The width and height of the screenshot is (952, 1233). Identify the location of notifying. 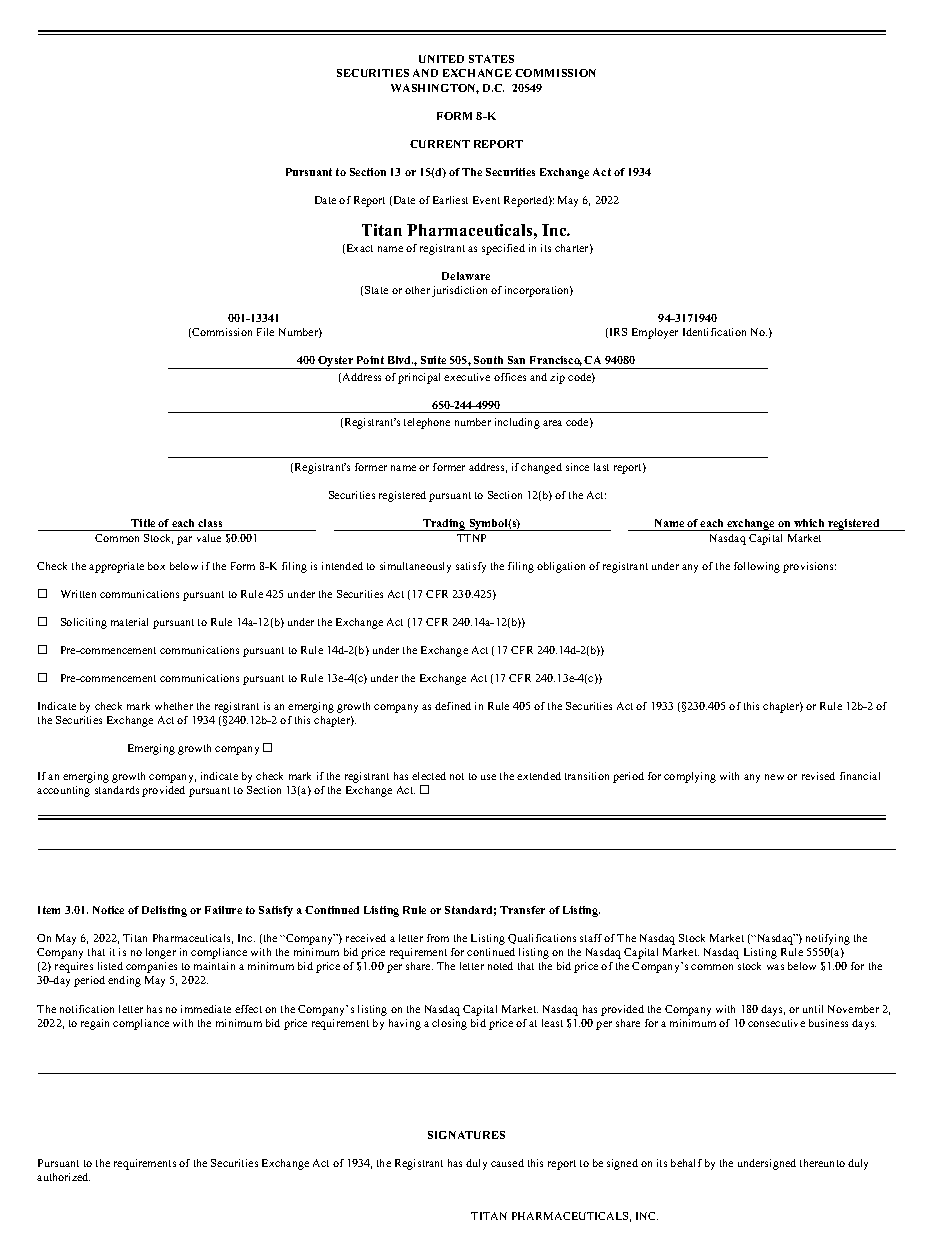
(828, 939).
